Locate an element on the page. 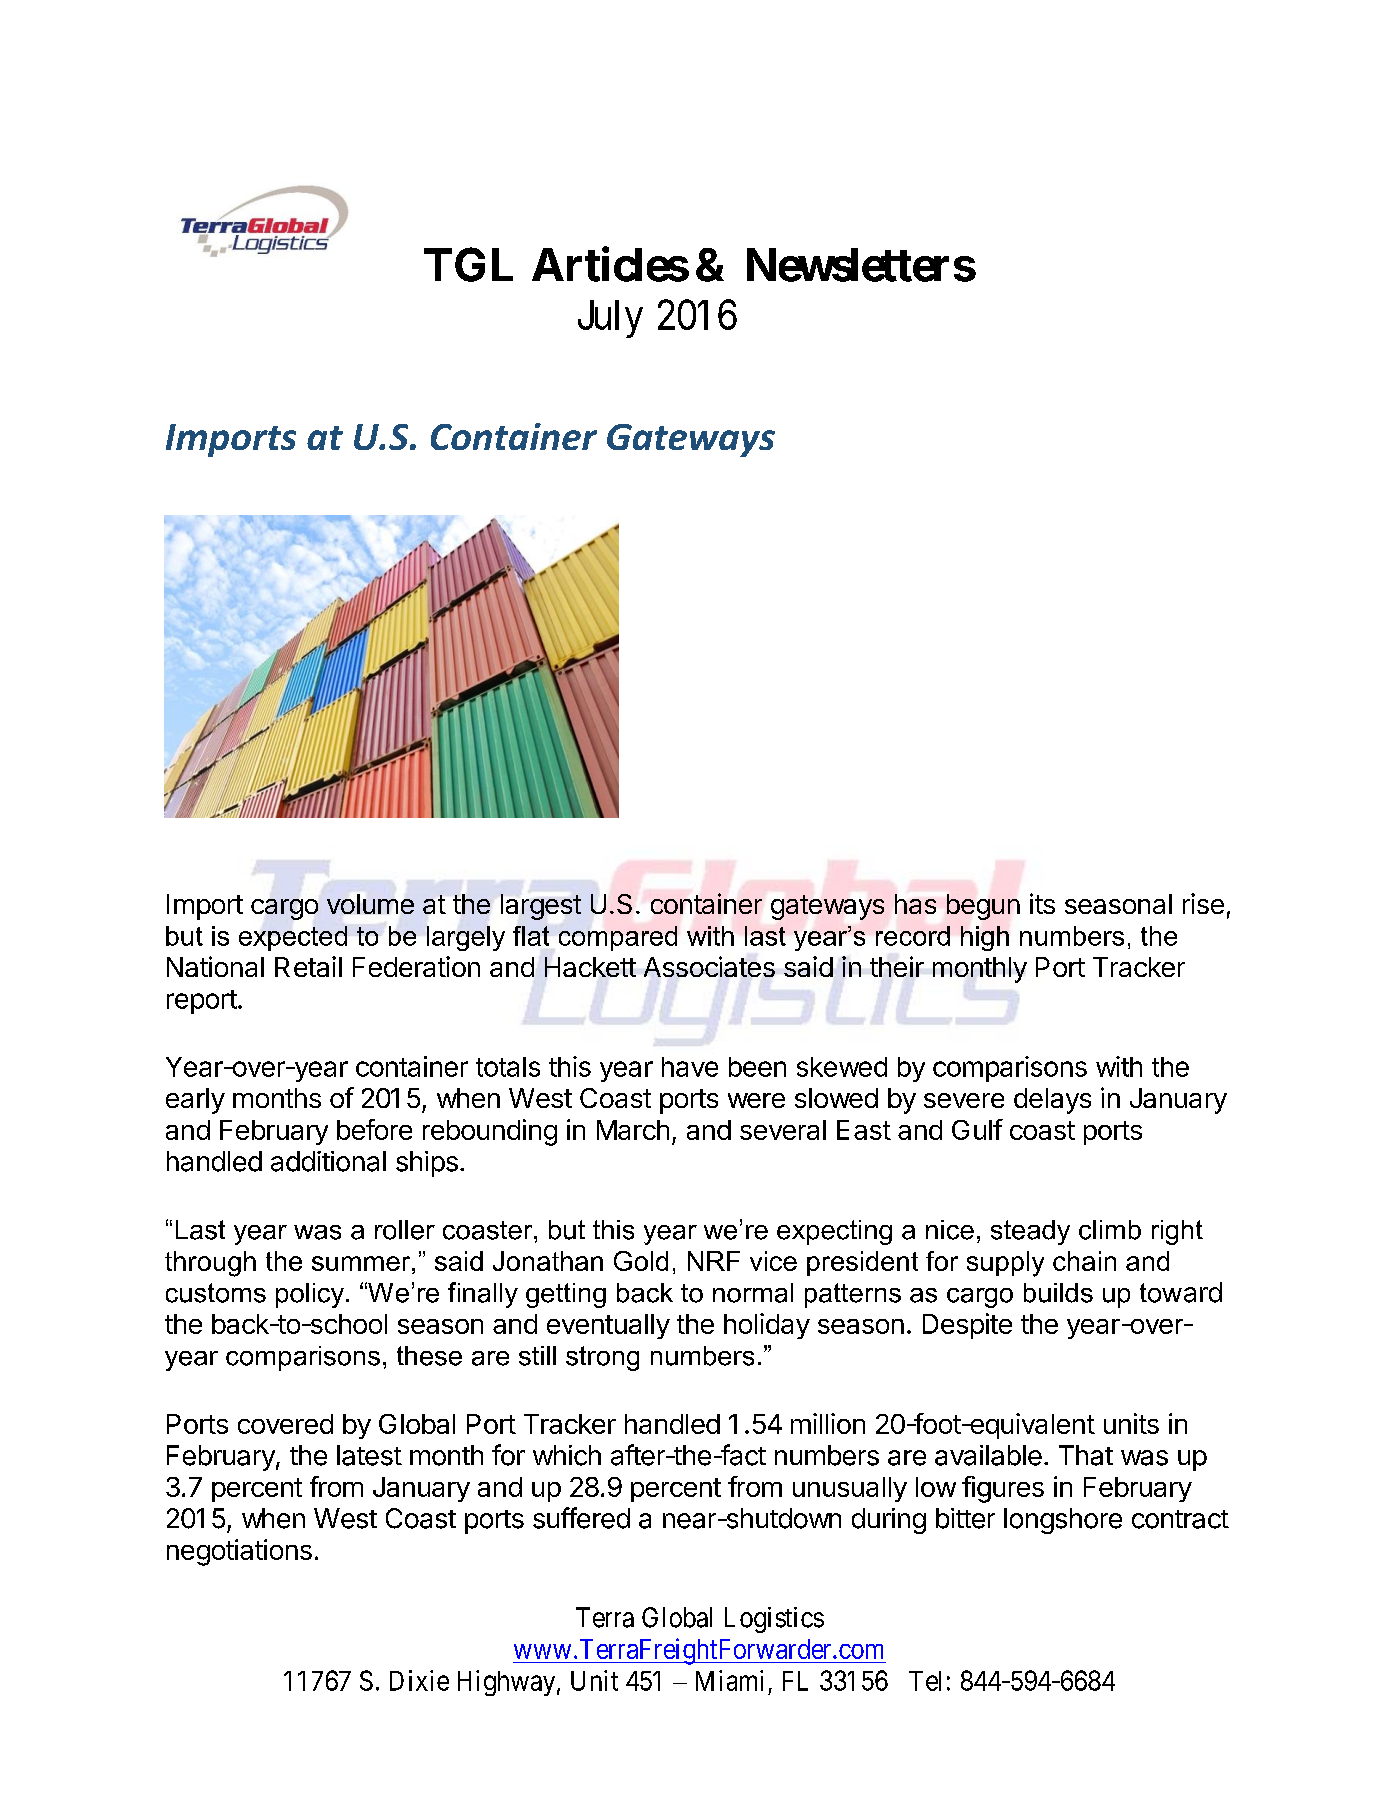 The height and width of the document is (1810, 1398). TGL is located at coordinates (468, 264).
